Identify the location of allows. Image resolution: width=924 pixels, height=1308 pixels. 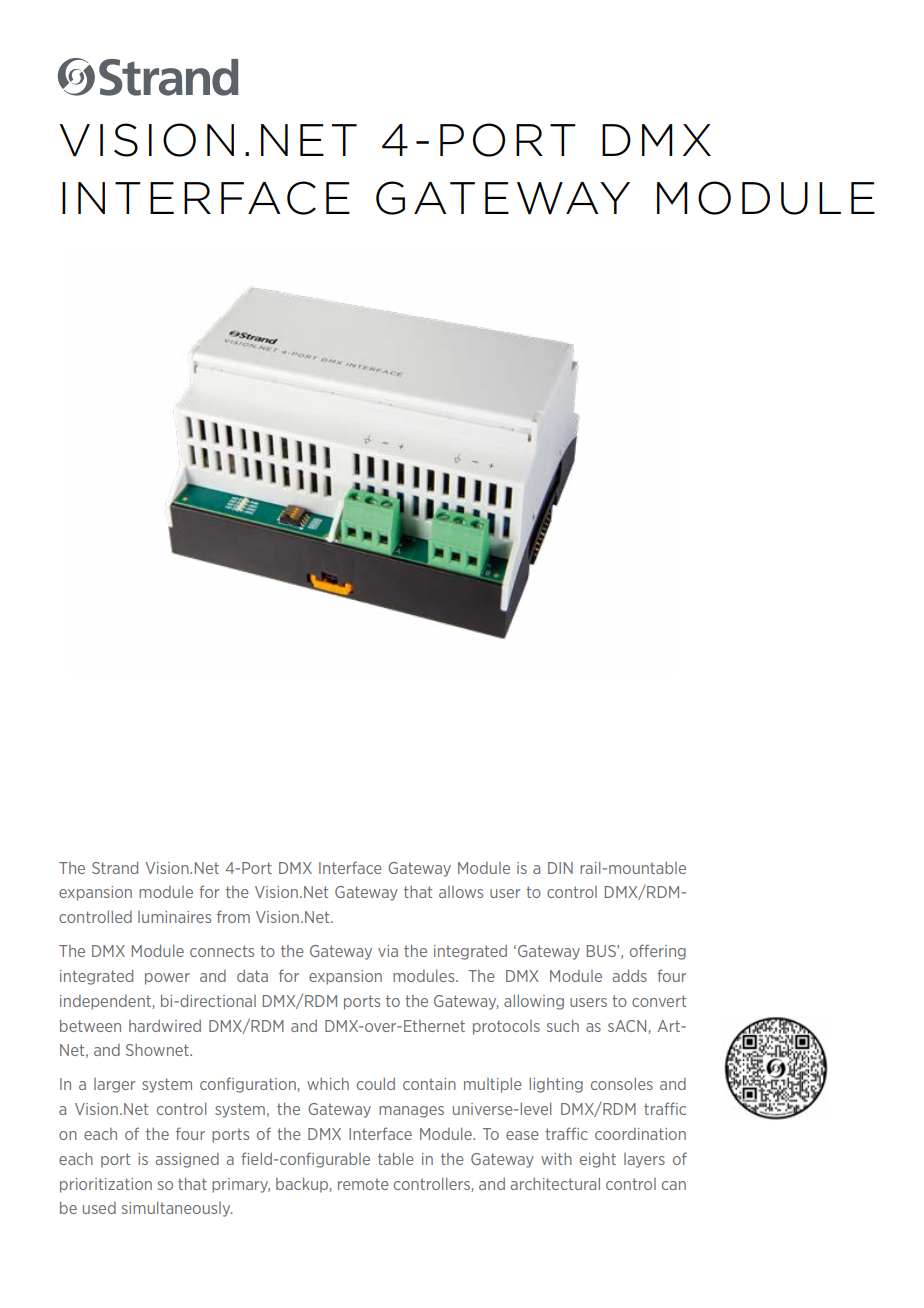
(461, 892).
